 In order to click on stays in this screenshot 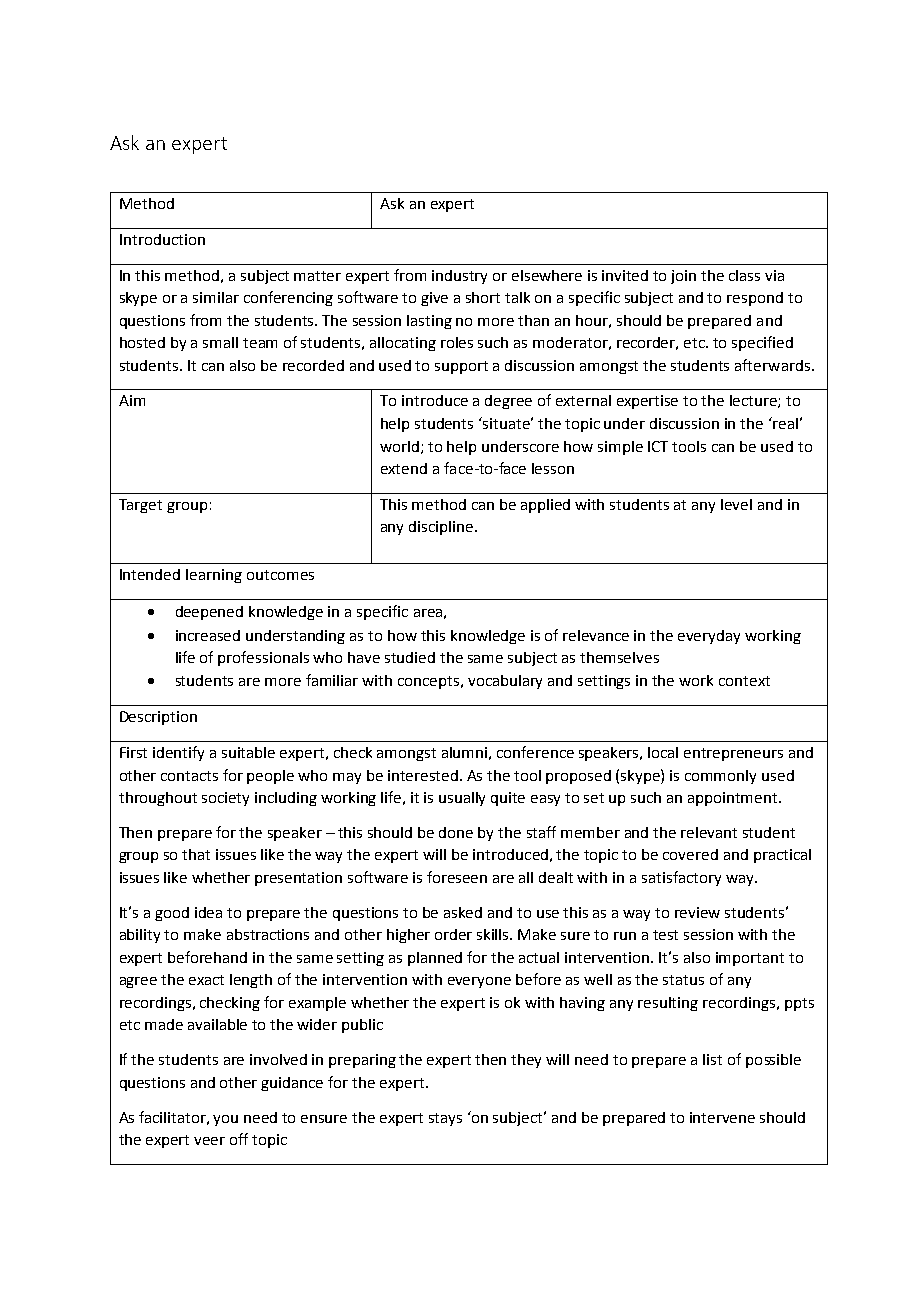, I will do `click(445, 1119)`.
